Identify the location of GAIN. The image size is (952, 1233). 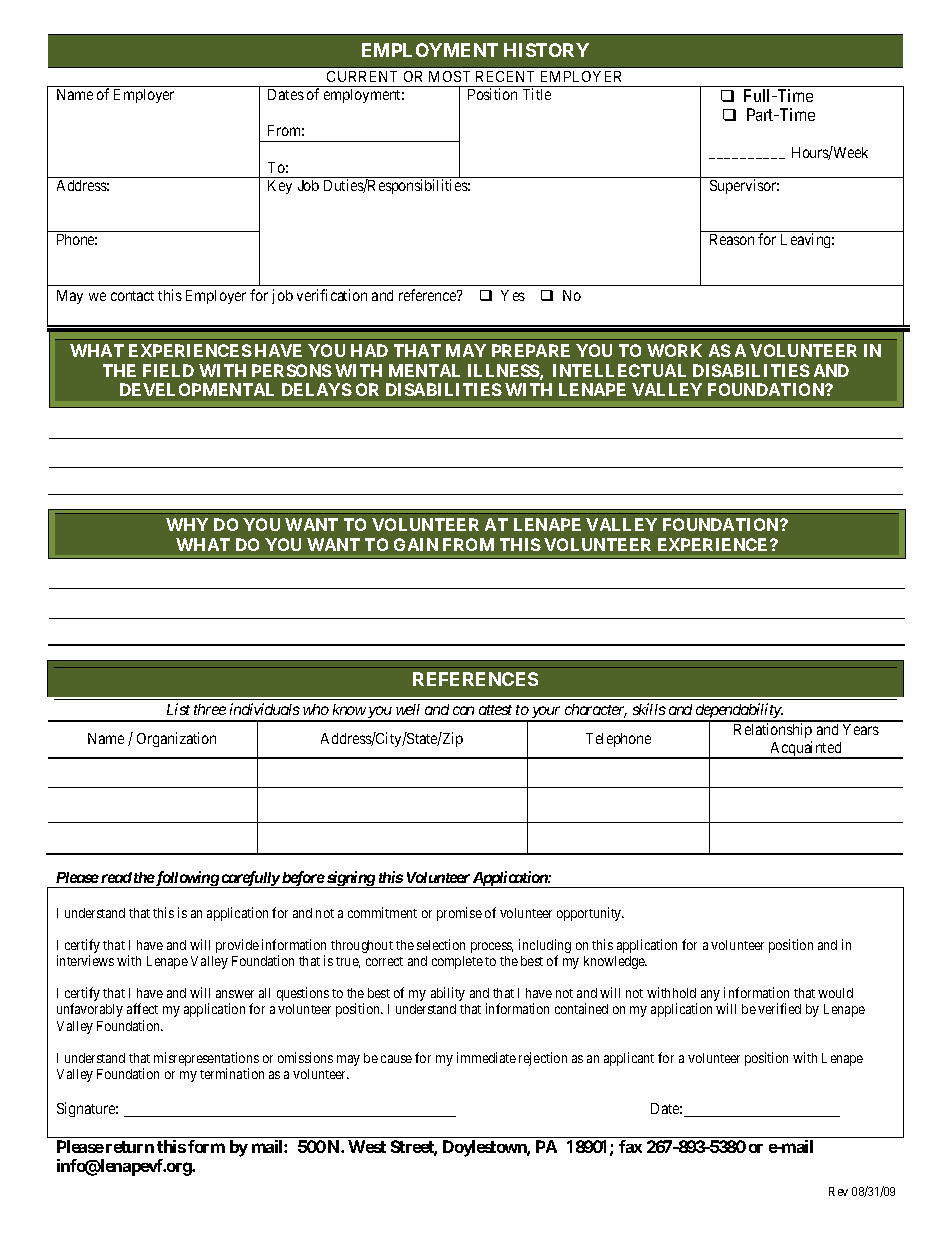
(416, 544).
